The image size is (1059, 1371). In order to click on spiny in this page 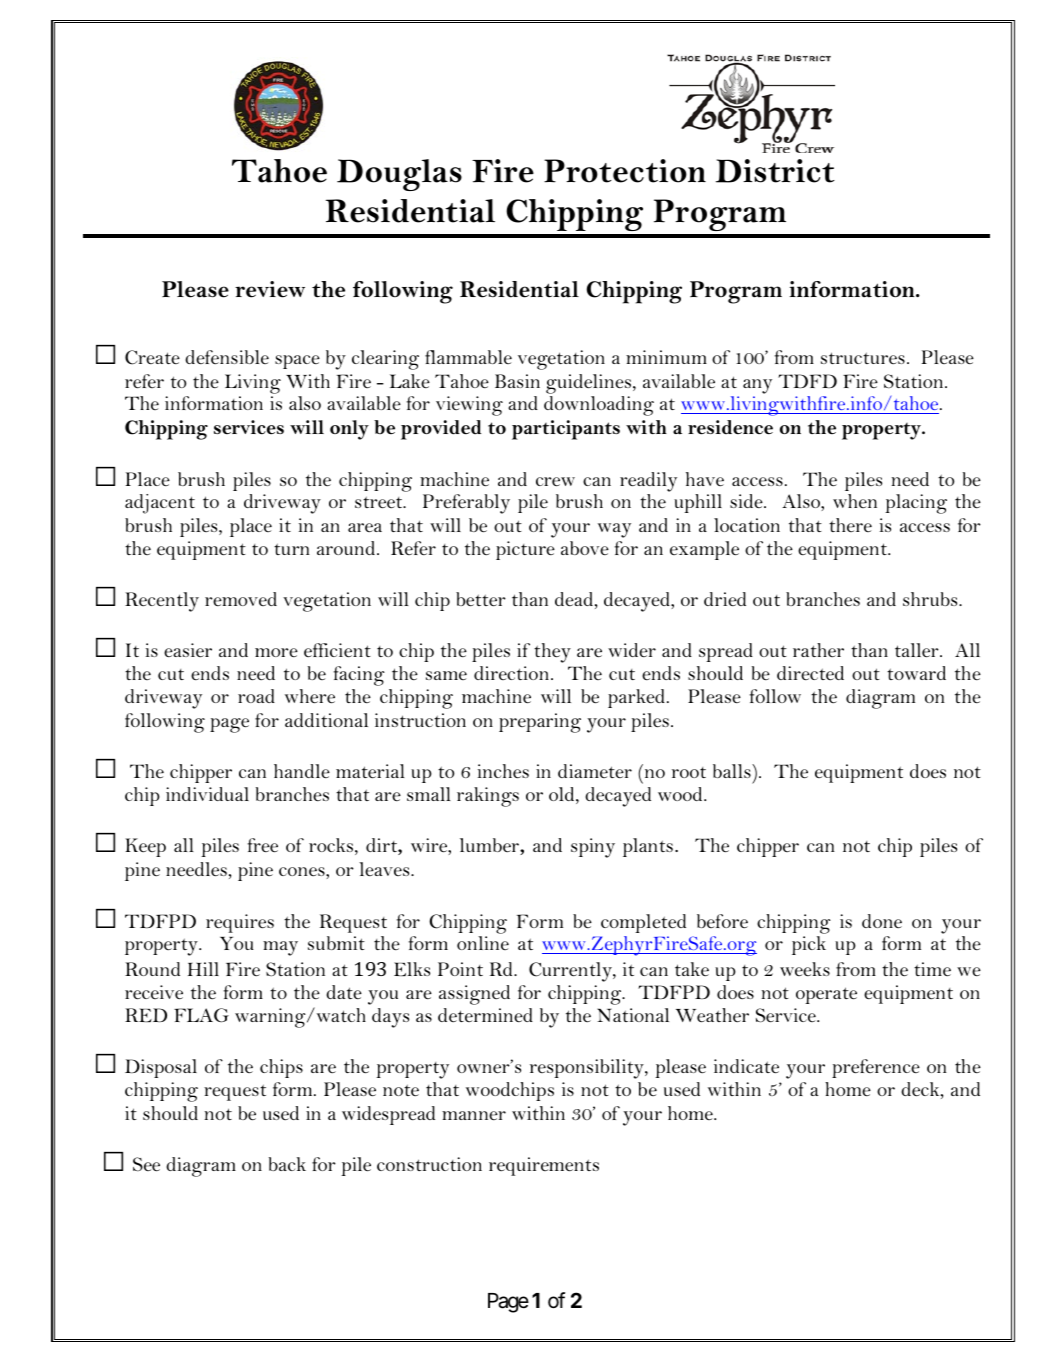, I will do `click(593, 848)`.
